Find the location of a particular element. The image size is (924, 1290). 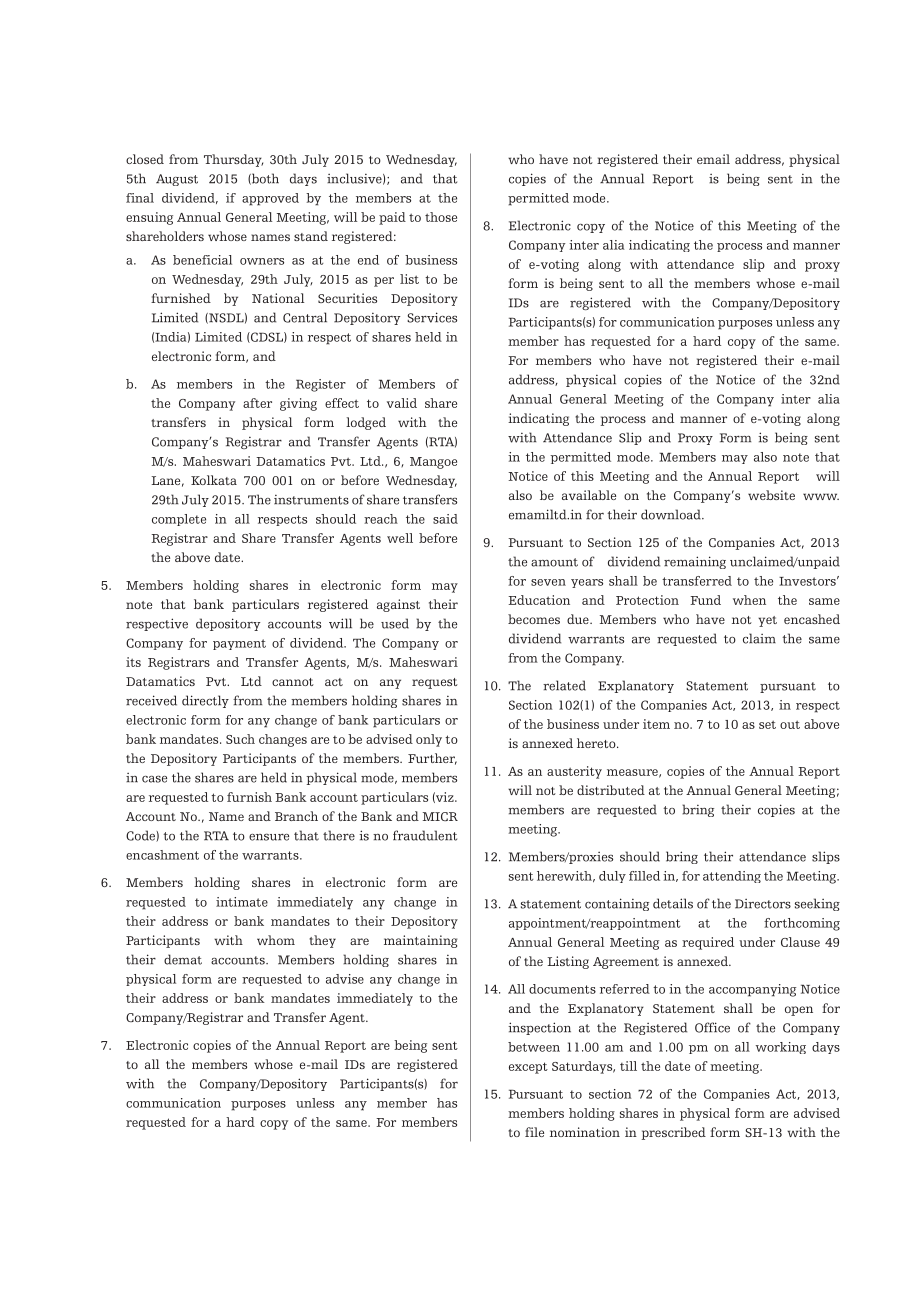

Services is located at coordinates (432, 317).
